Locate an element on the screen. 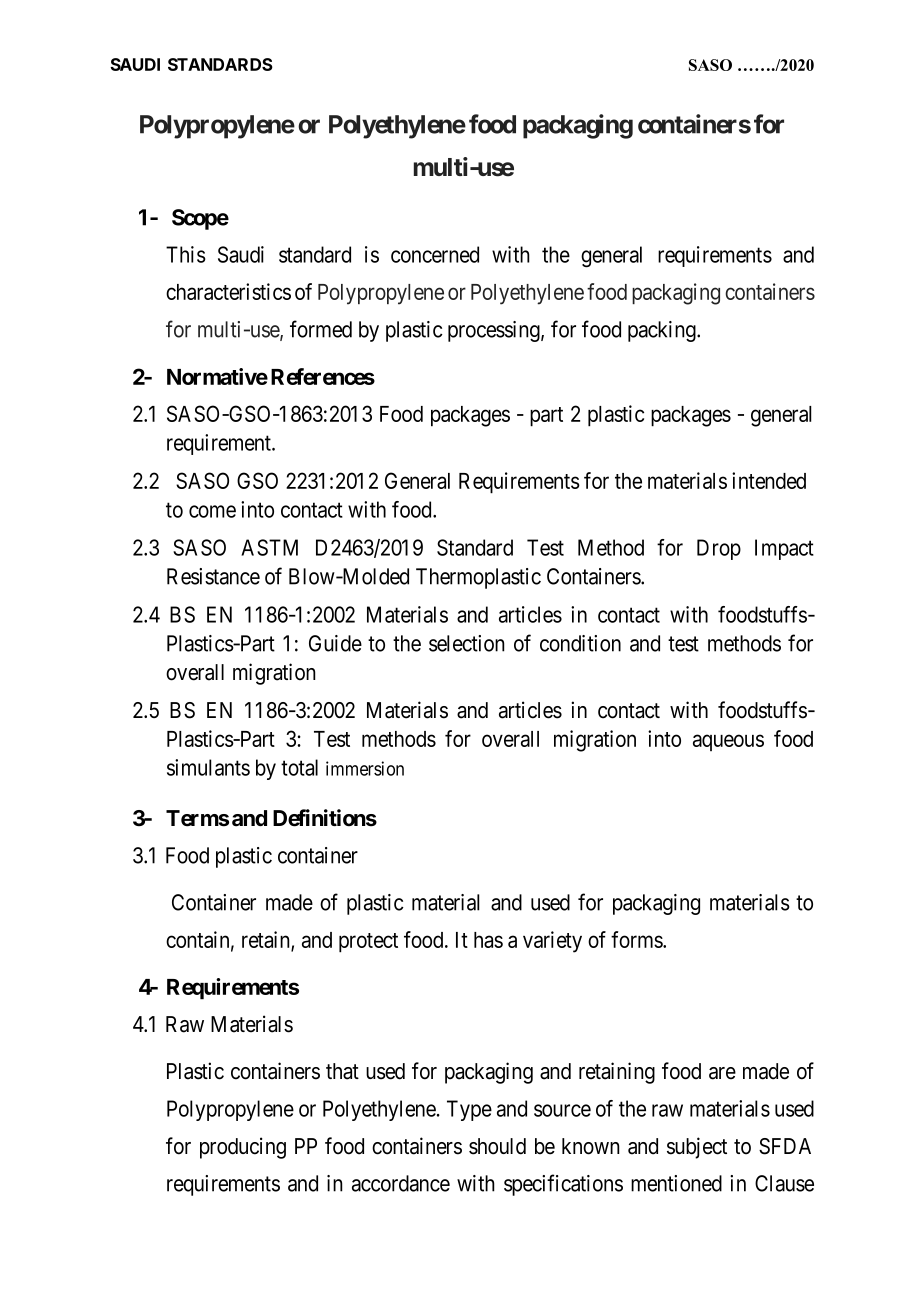  concerned is located at coordinates (435, 254).
